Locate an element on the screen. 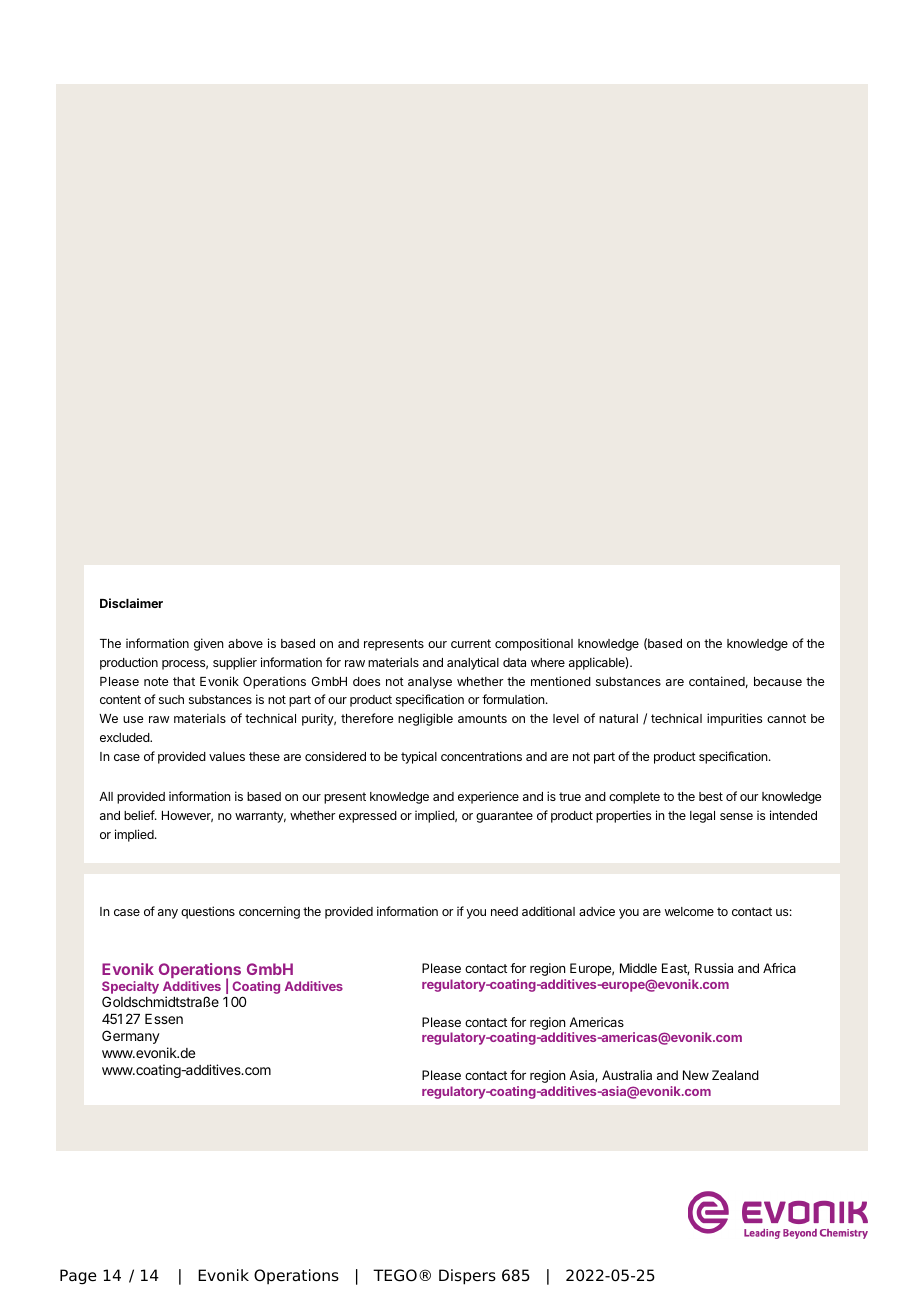 This screenshot has height=1308, width=924. Disclaimer is located at coordinates (131, 603).
